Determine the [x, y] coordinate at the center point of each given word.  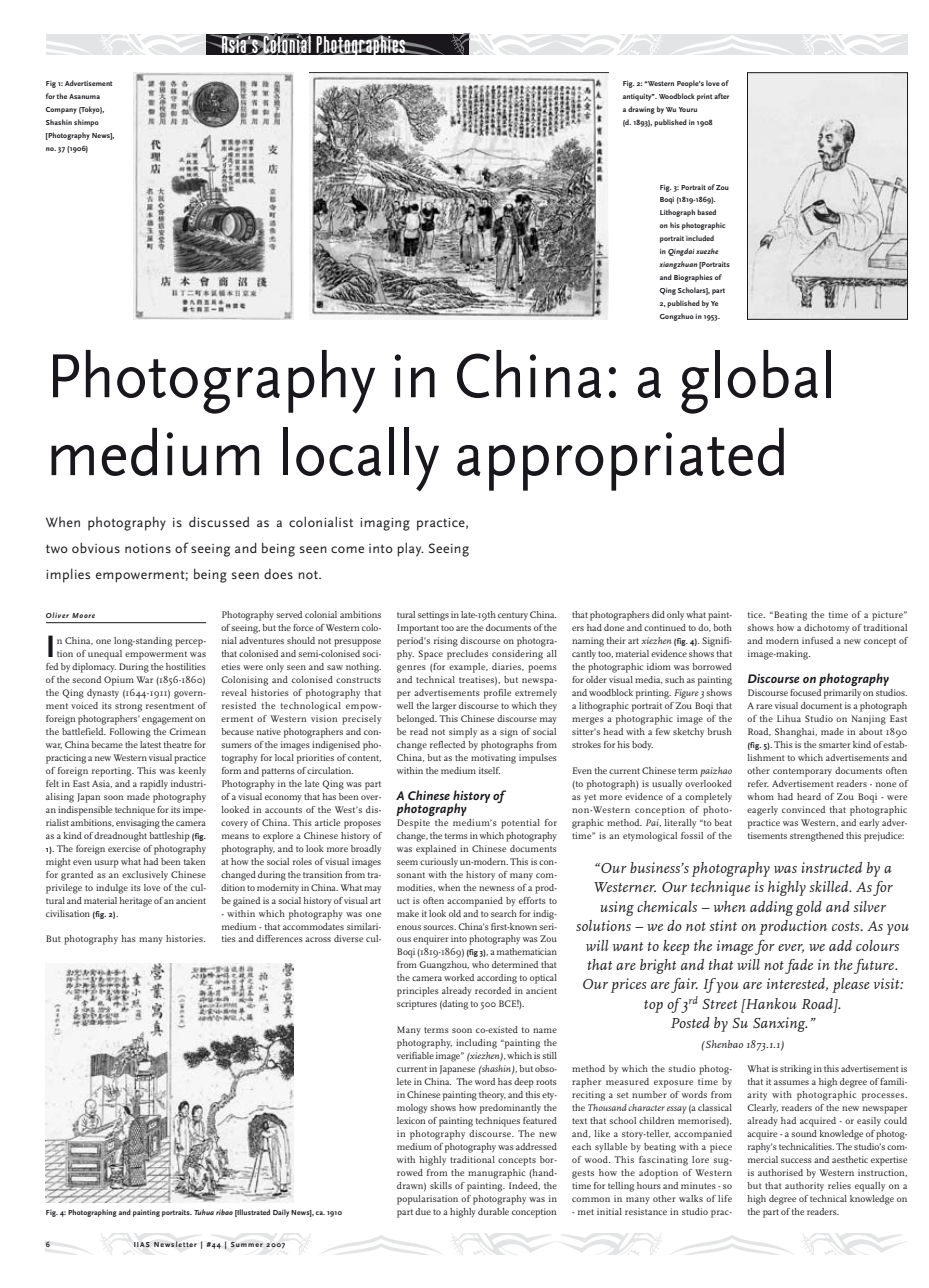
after [721, 96]
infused [817, 640]
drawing [641, 110]
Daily [281, 1213]
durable [493, 1211]
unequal [105, 655]
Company [61, 110]
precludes [467, 655]
